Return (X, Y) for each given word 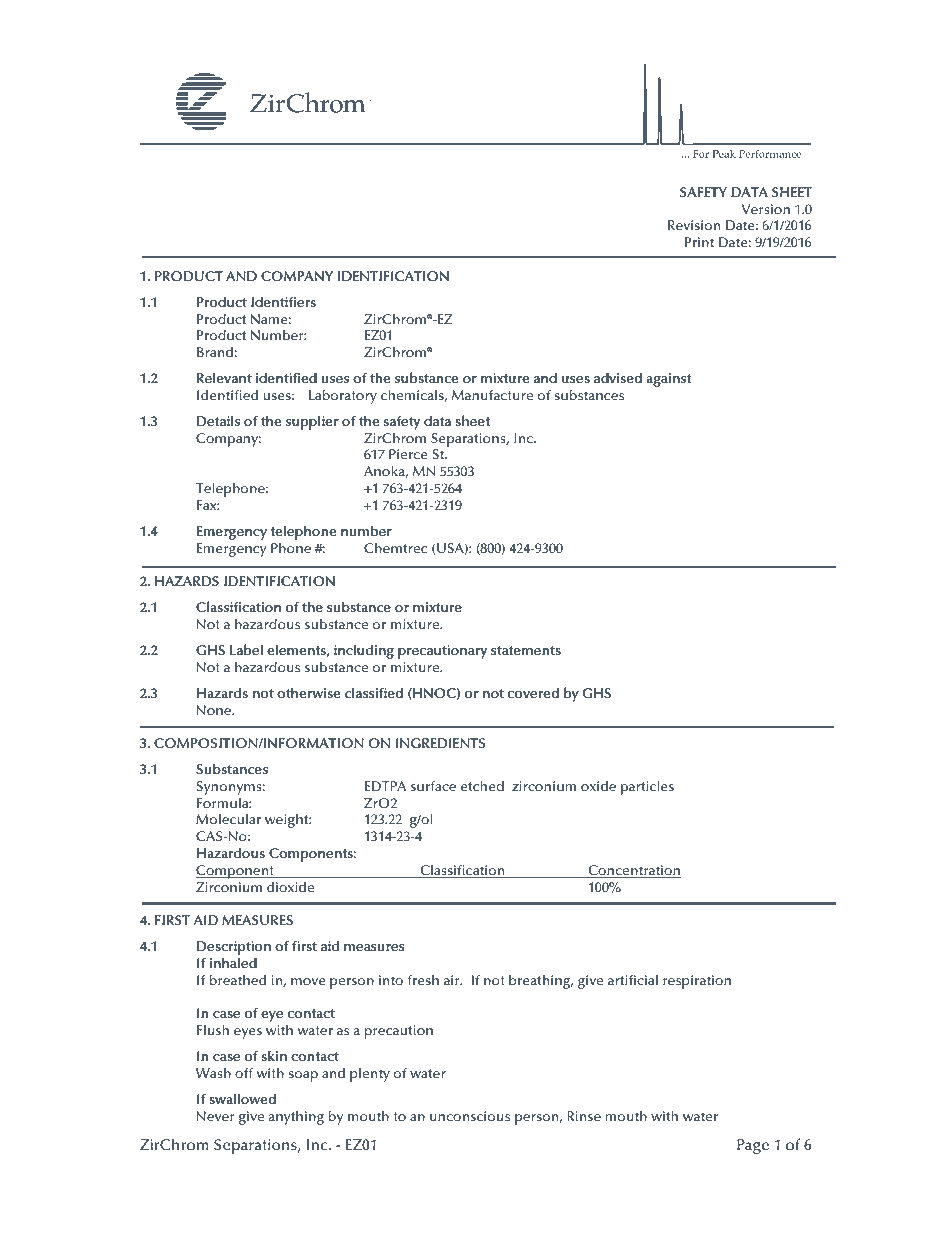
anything (296, 1117)
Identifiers (283, 301)
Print (699, 242)
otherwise (308, 692)
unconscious (470, 1116)
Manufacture (492, 395)
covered (533, 692)
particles (647, 787)
